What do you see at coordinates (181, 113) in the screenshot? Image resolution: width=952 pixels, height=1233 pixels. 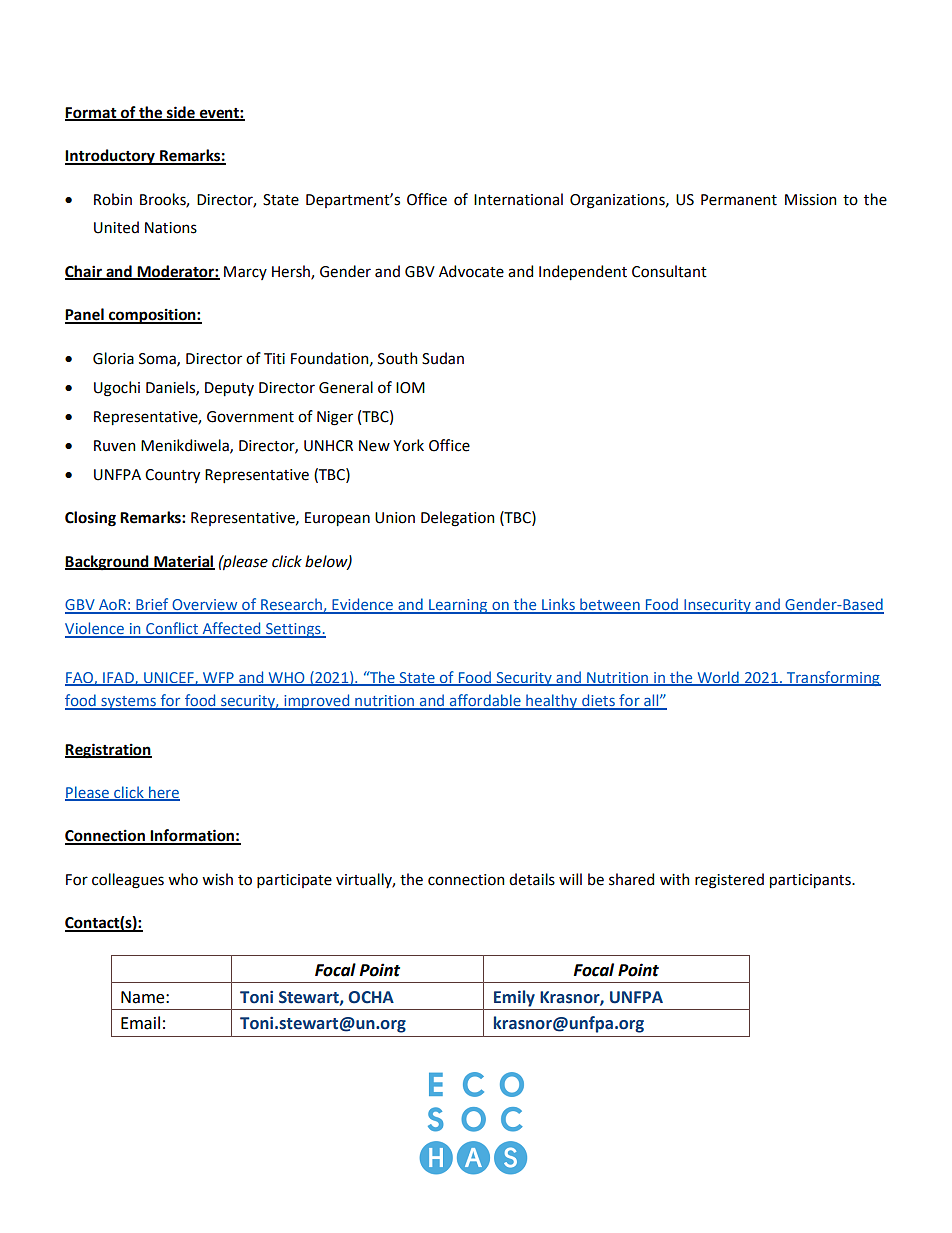 I see `side` at bounding box center [181, 113].
